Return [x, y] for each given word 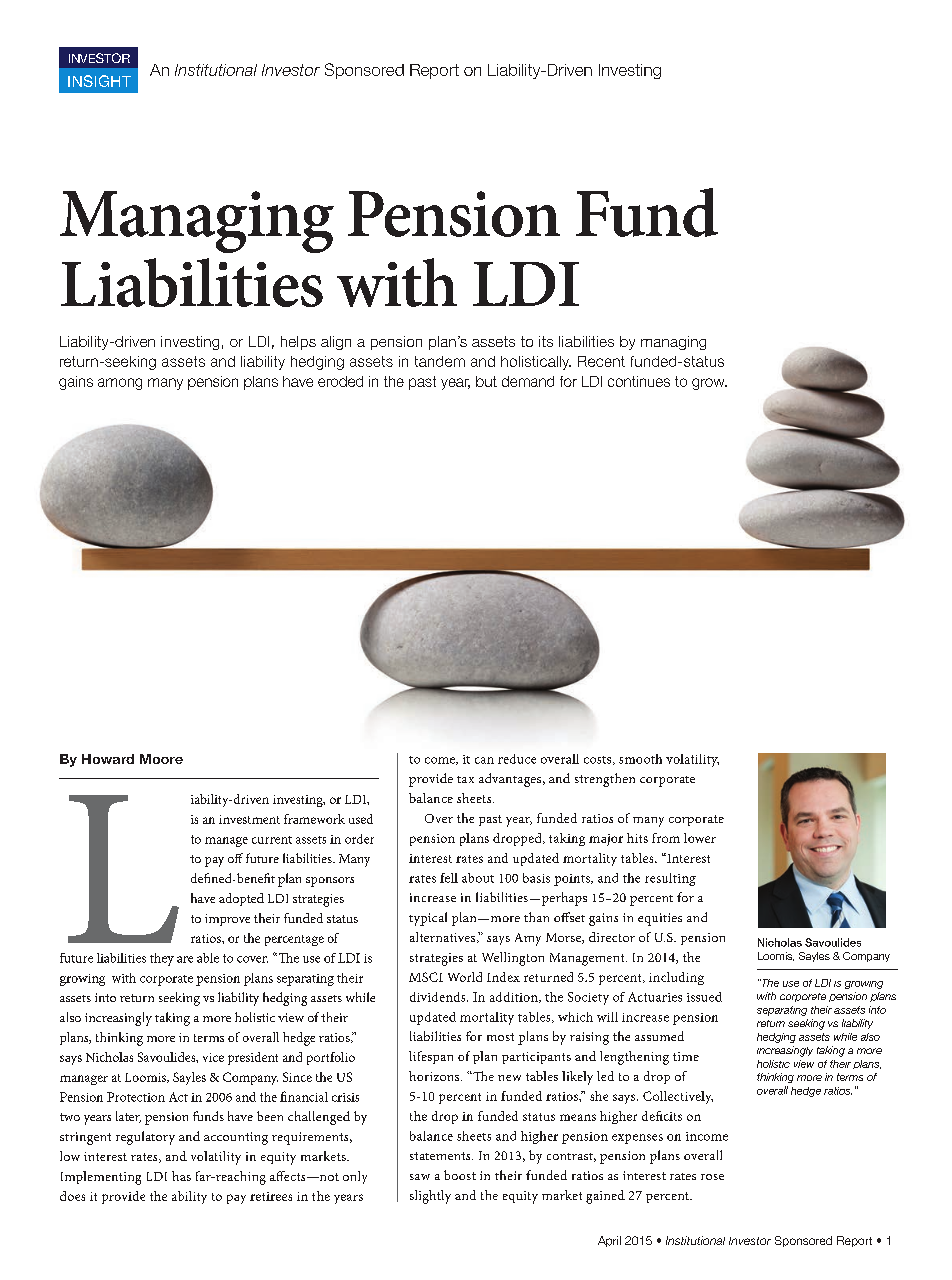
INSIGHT [99, 81]
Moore [161, 759]
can [484, 760]
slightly [430, 1197]
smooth [640, 759]
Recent [601, 361]
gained [605, 1197]
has [181, 1176]
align [336, 343]
